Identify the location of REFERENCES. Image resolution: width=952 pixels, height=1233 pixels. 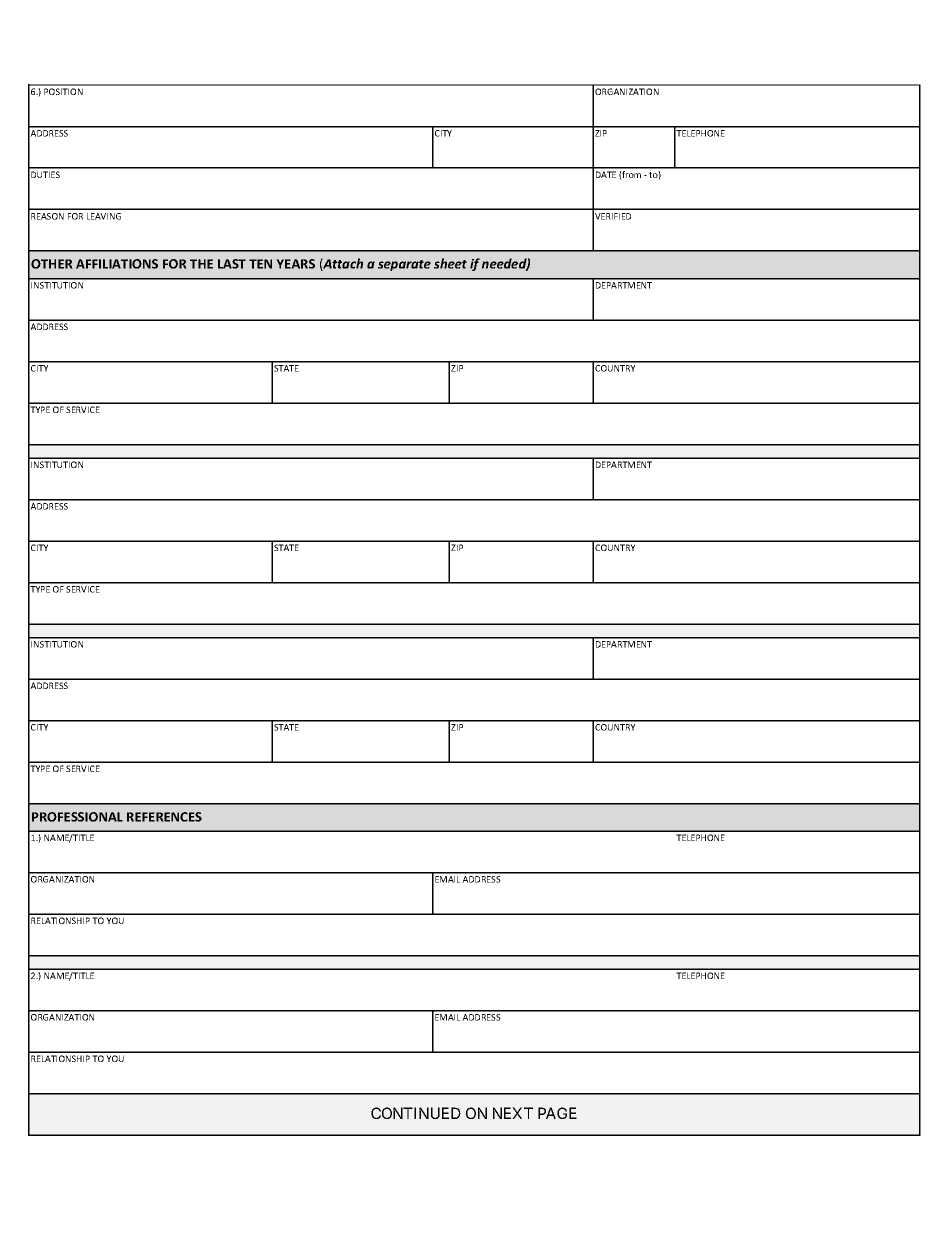
(164, 817).
